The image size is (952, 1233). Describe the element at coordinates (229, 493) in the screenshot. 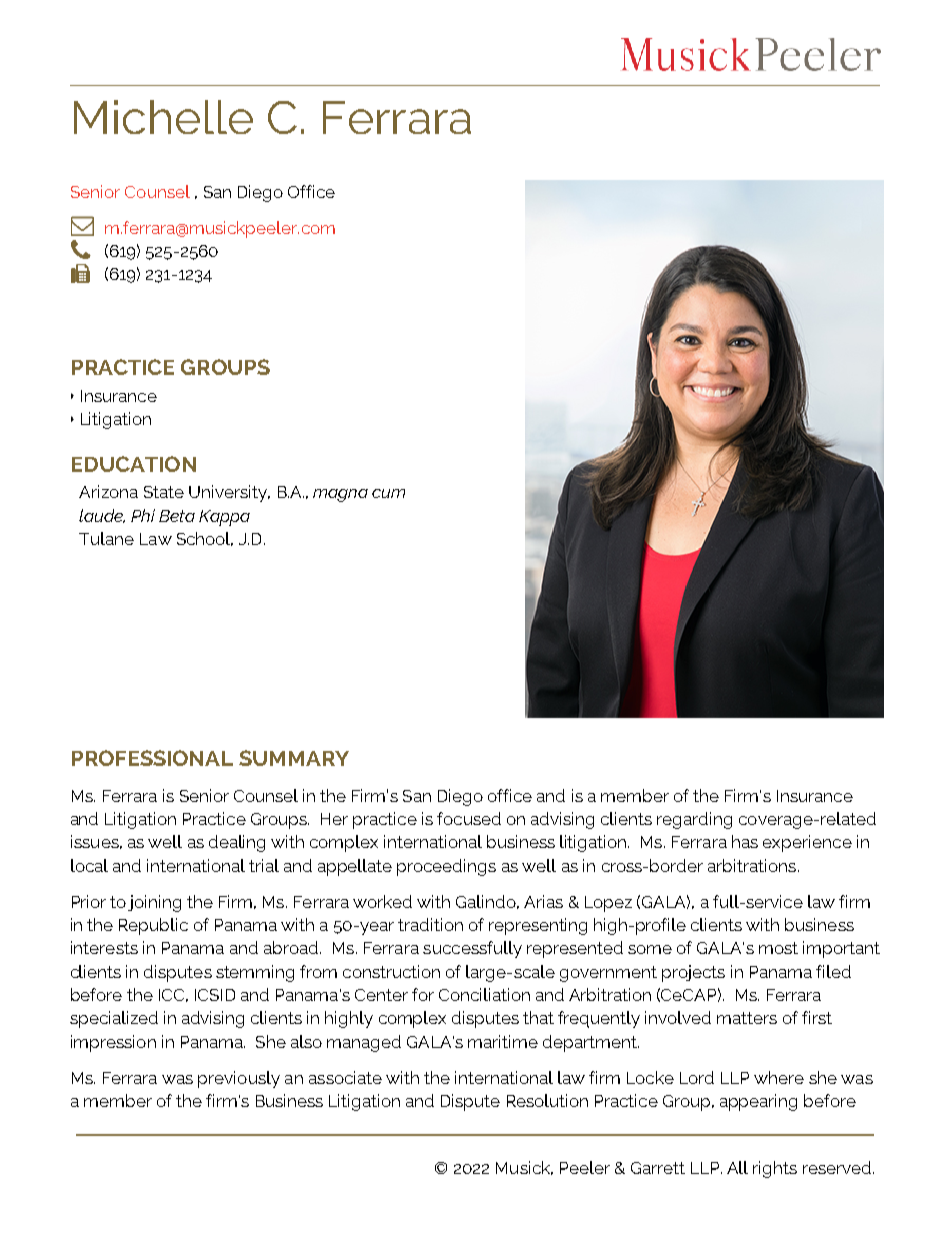

I see `University` at that location.
